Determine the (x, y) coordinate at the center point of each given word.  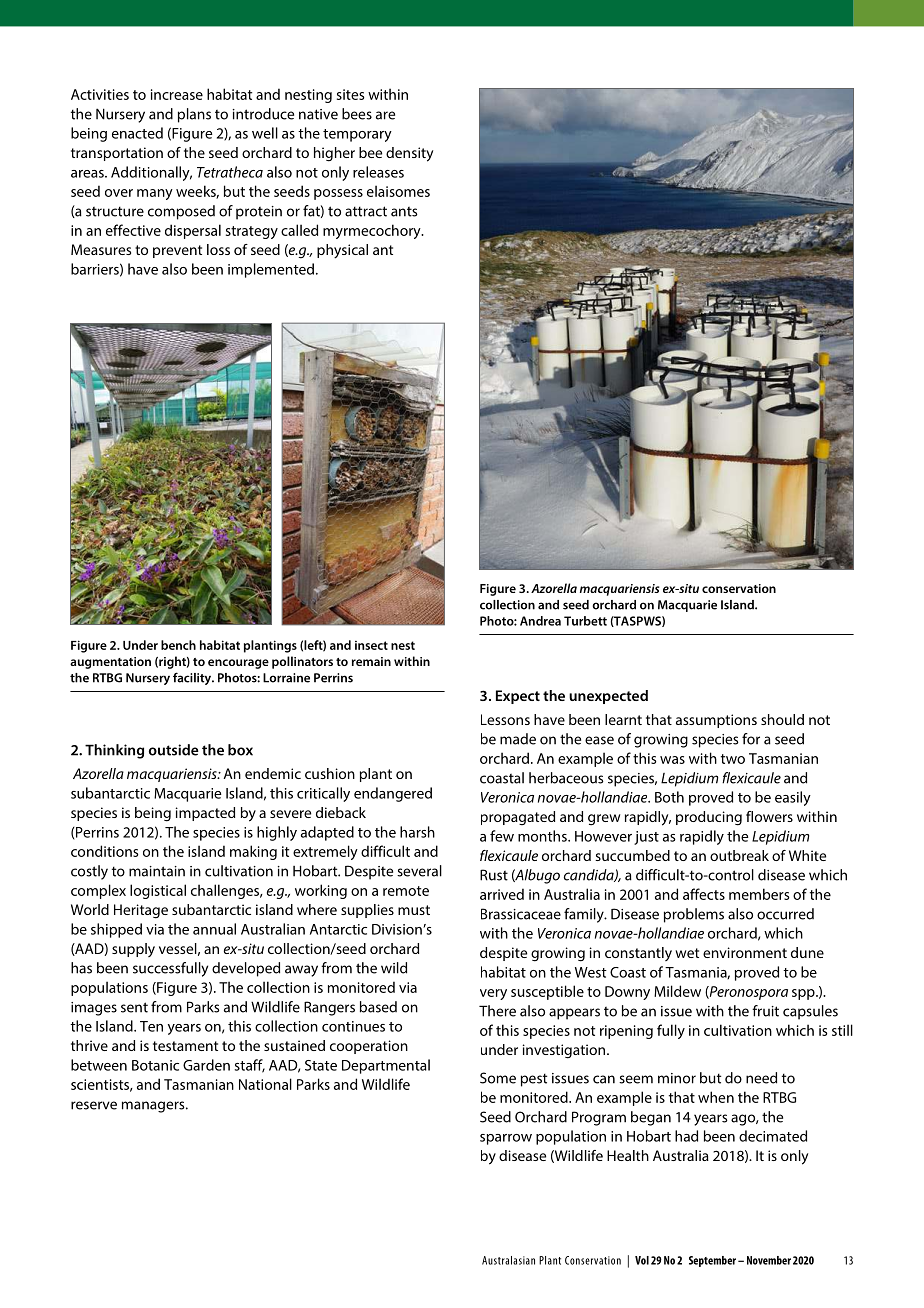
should (782, 719)
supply (133, 950)
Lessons (505, 719)
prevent (177, 251)
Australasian (508, 1260)
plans (194, 115)
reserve (94, 1105)
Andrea (540, 621)
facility (193, 678)
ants (404, 212)
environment (745, 952)
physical (342, 251)
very (493, 994)
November (769, 1260)
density (409, 154)
